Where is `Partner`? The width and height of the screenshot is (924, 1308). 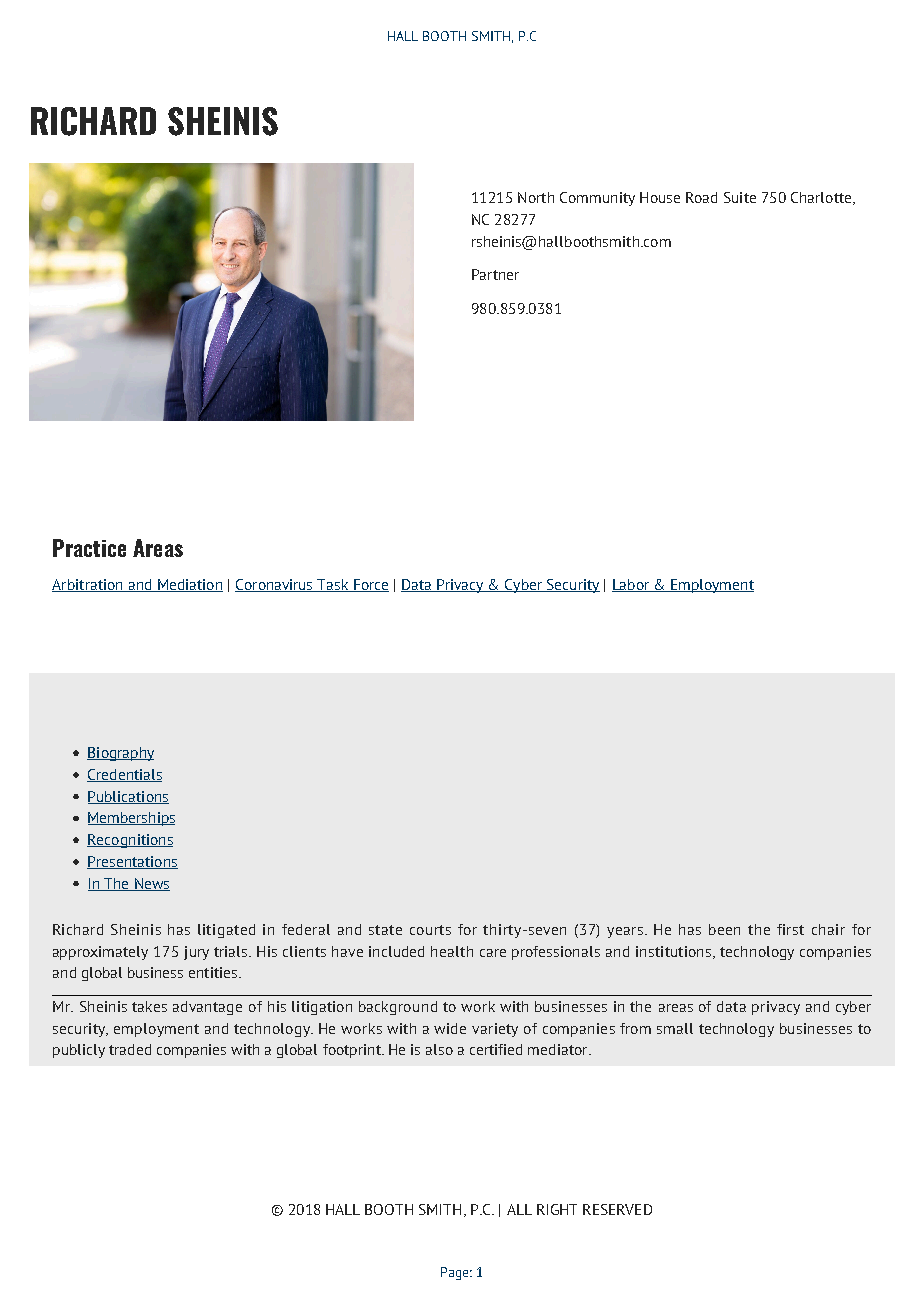 Partner is located at coordinates (495, 274).
